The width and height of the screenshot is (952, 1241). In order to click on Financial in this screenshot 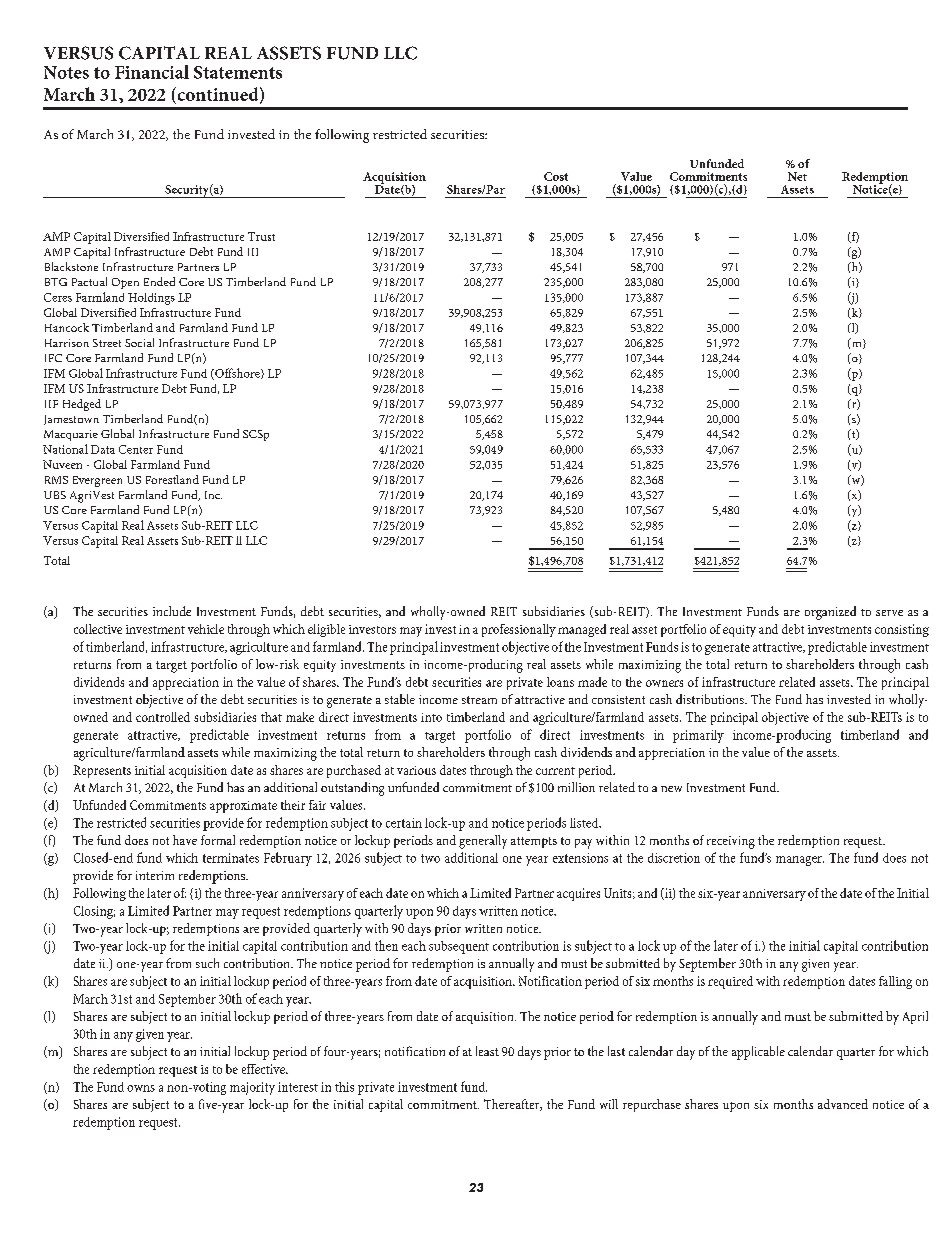, I will do `click(152, 72)`.
